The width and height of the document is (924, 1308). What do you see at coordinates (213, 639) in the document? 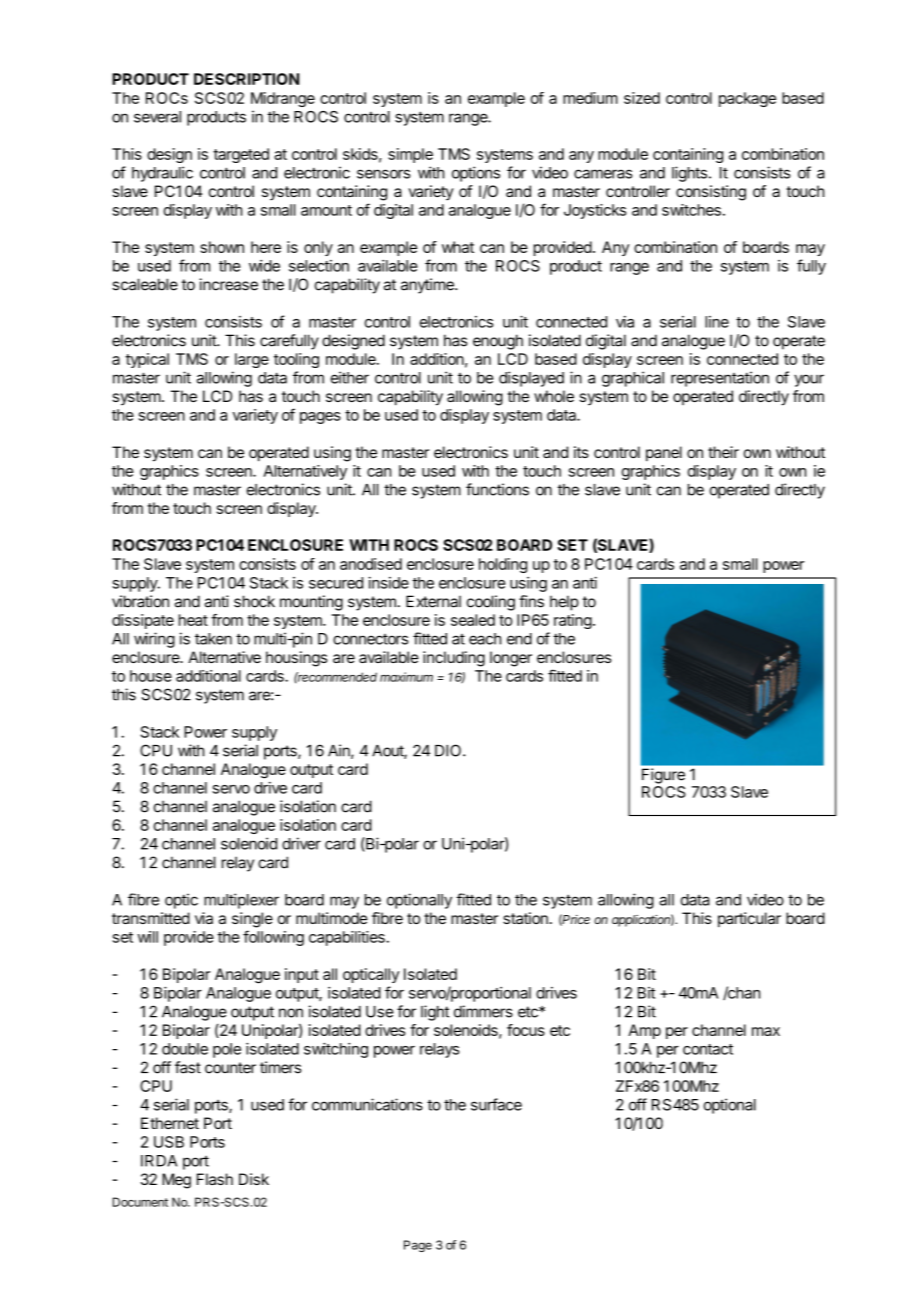
I see `taken` at bounding box center [213, 639].
